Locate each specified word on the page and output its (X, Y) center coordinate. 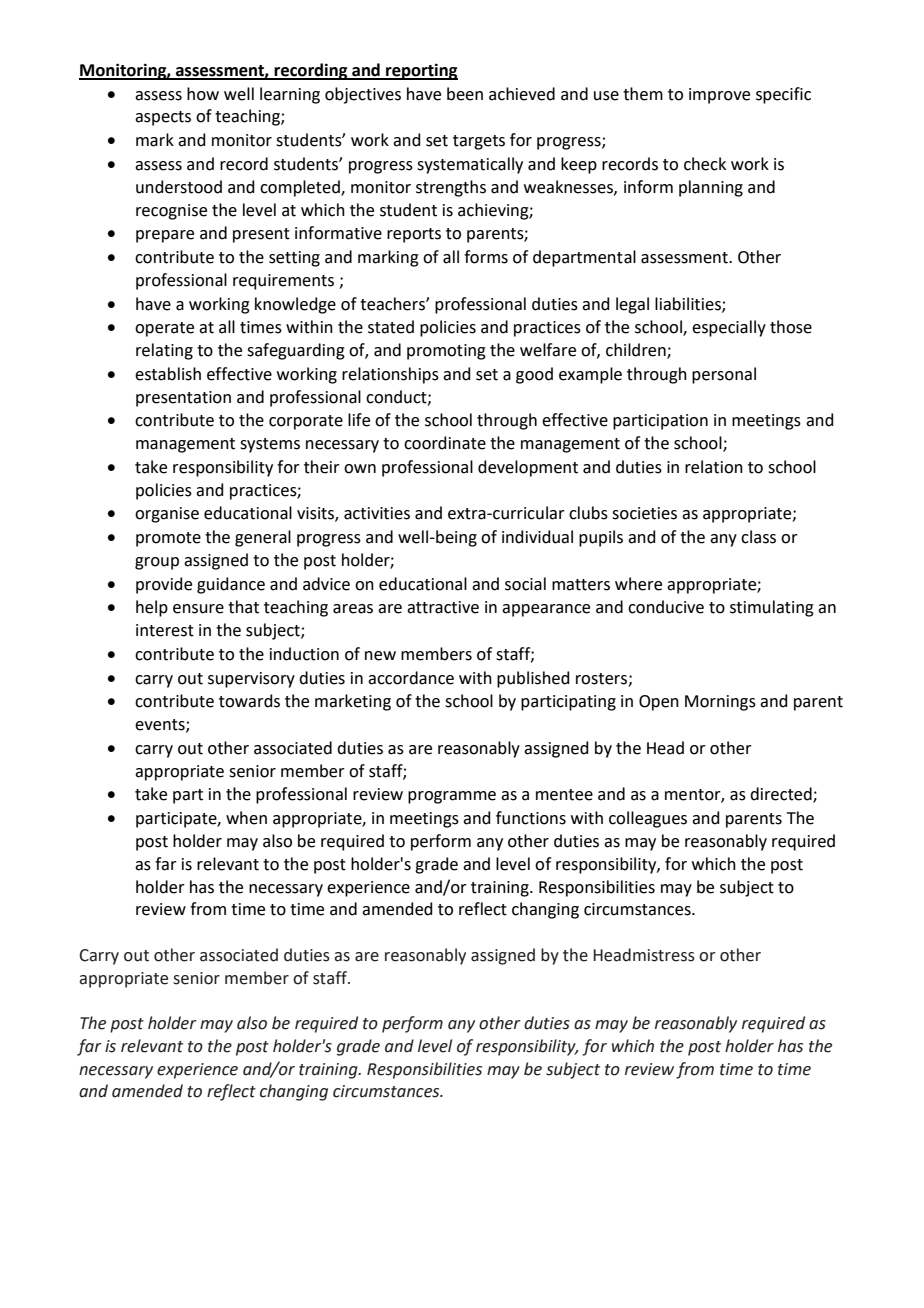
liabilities (689, 304)
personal (724, 375)
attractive (443, 607)
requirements (283, 282)
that (243, 607)
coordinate (445, 443)
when (246, 818)
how (203, 94)
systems (270, 445)
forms (486, 257)
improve (719, 96)
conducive (666, 607)
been (465, 94)
